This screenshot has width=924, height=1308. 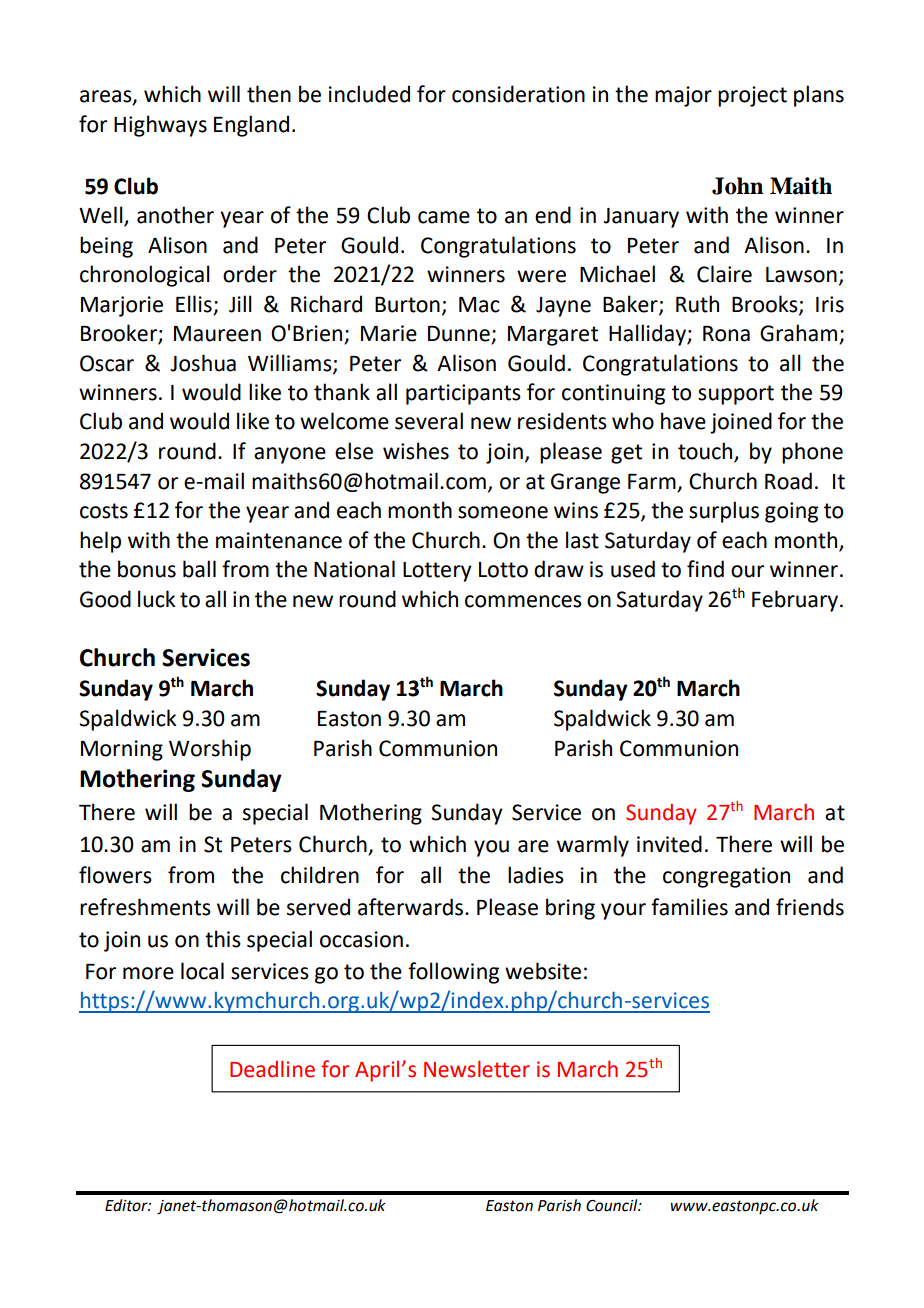 I want to click on Rona, so click(x=726, y=334).
